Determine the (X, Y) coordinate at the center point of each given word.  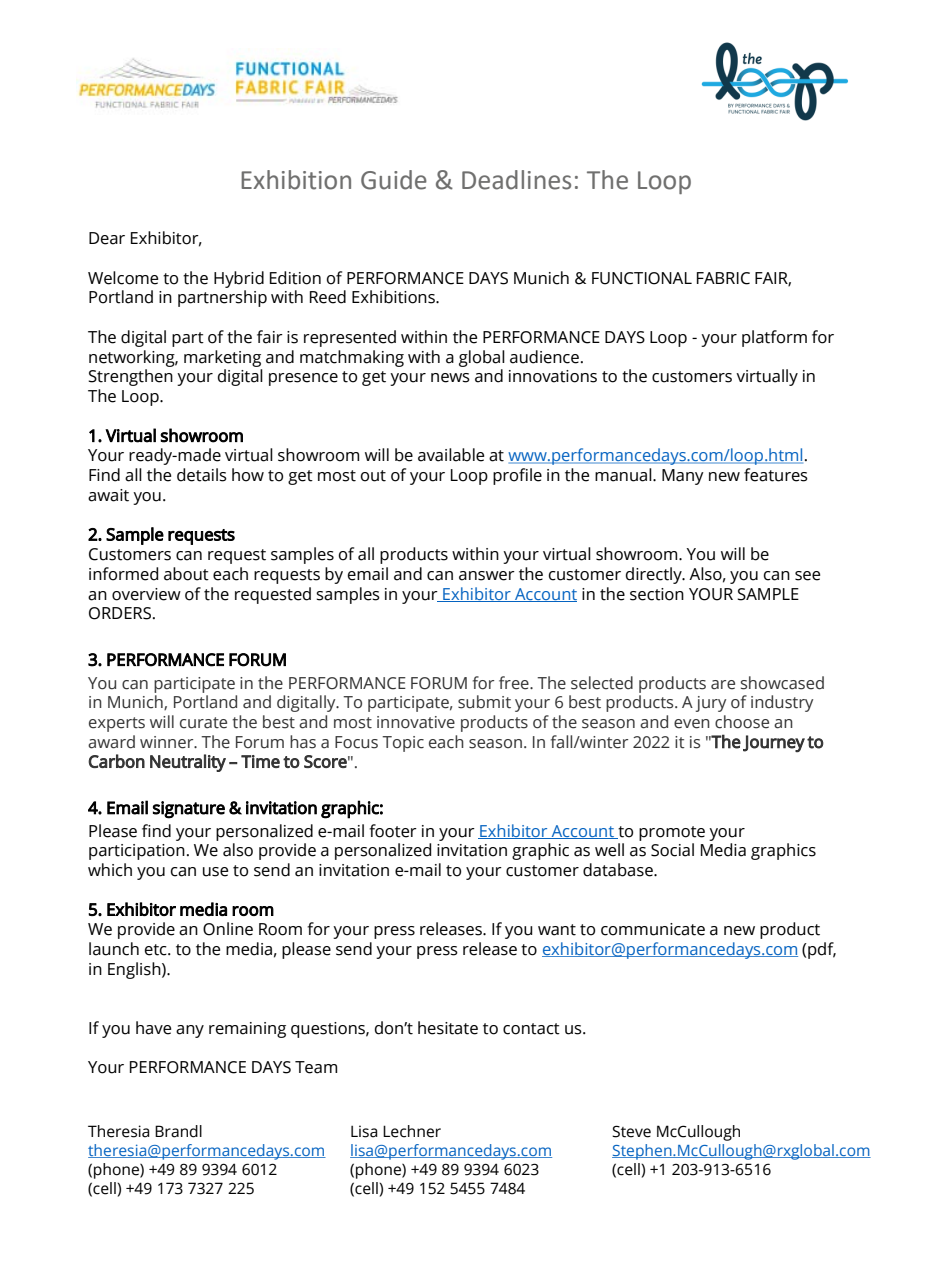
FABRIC (723, 278)
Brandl (178, 1131)
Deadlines (516, 180)
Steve (631, 1131)
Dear (107, 238)
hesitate (448, 1028)
